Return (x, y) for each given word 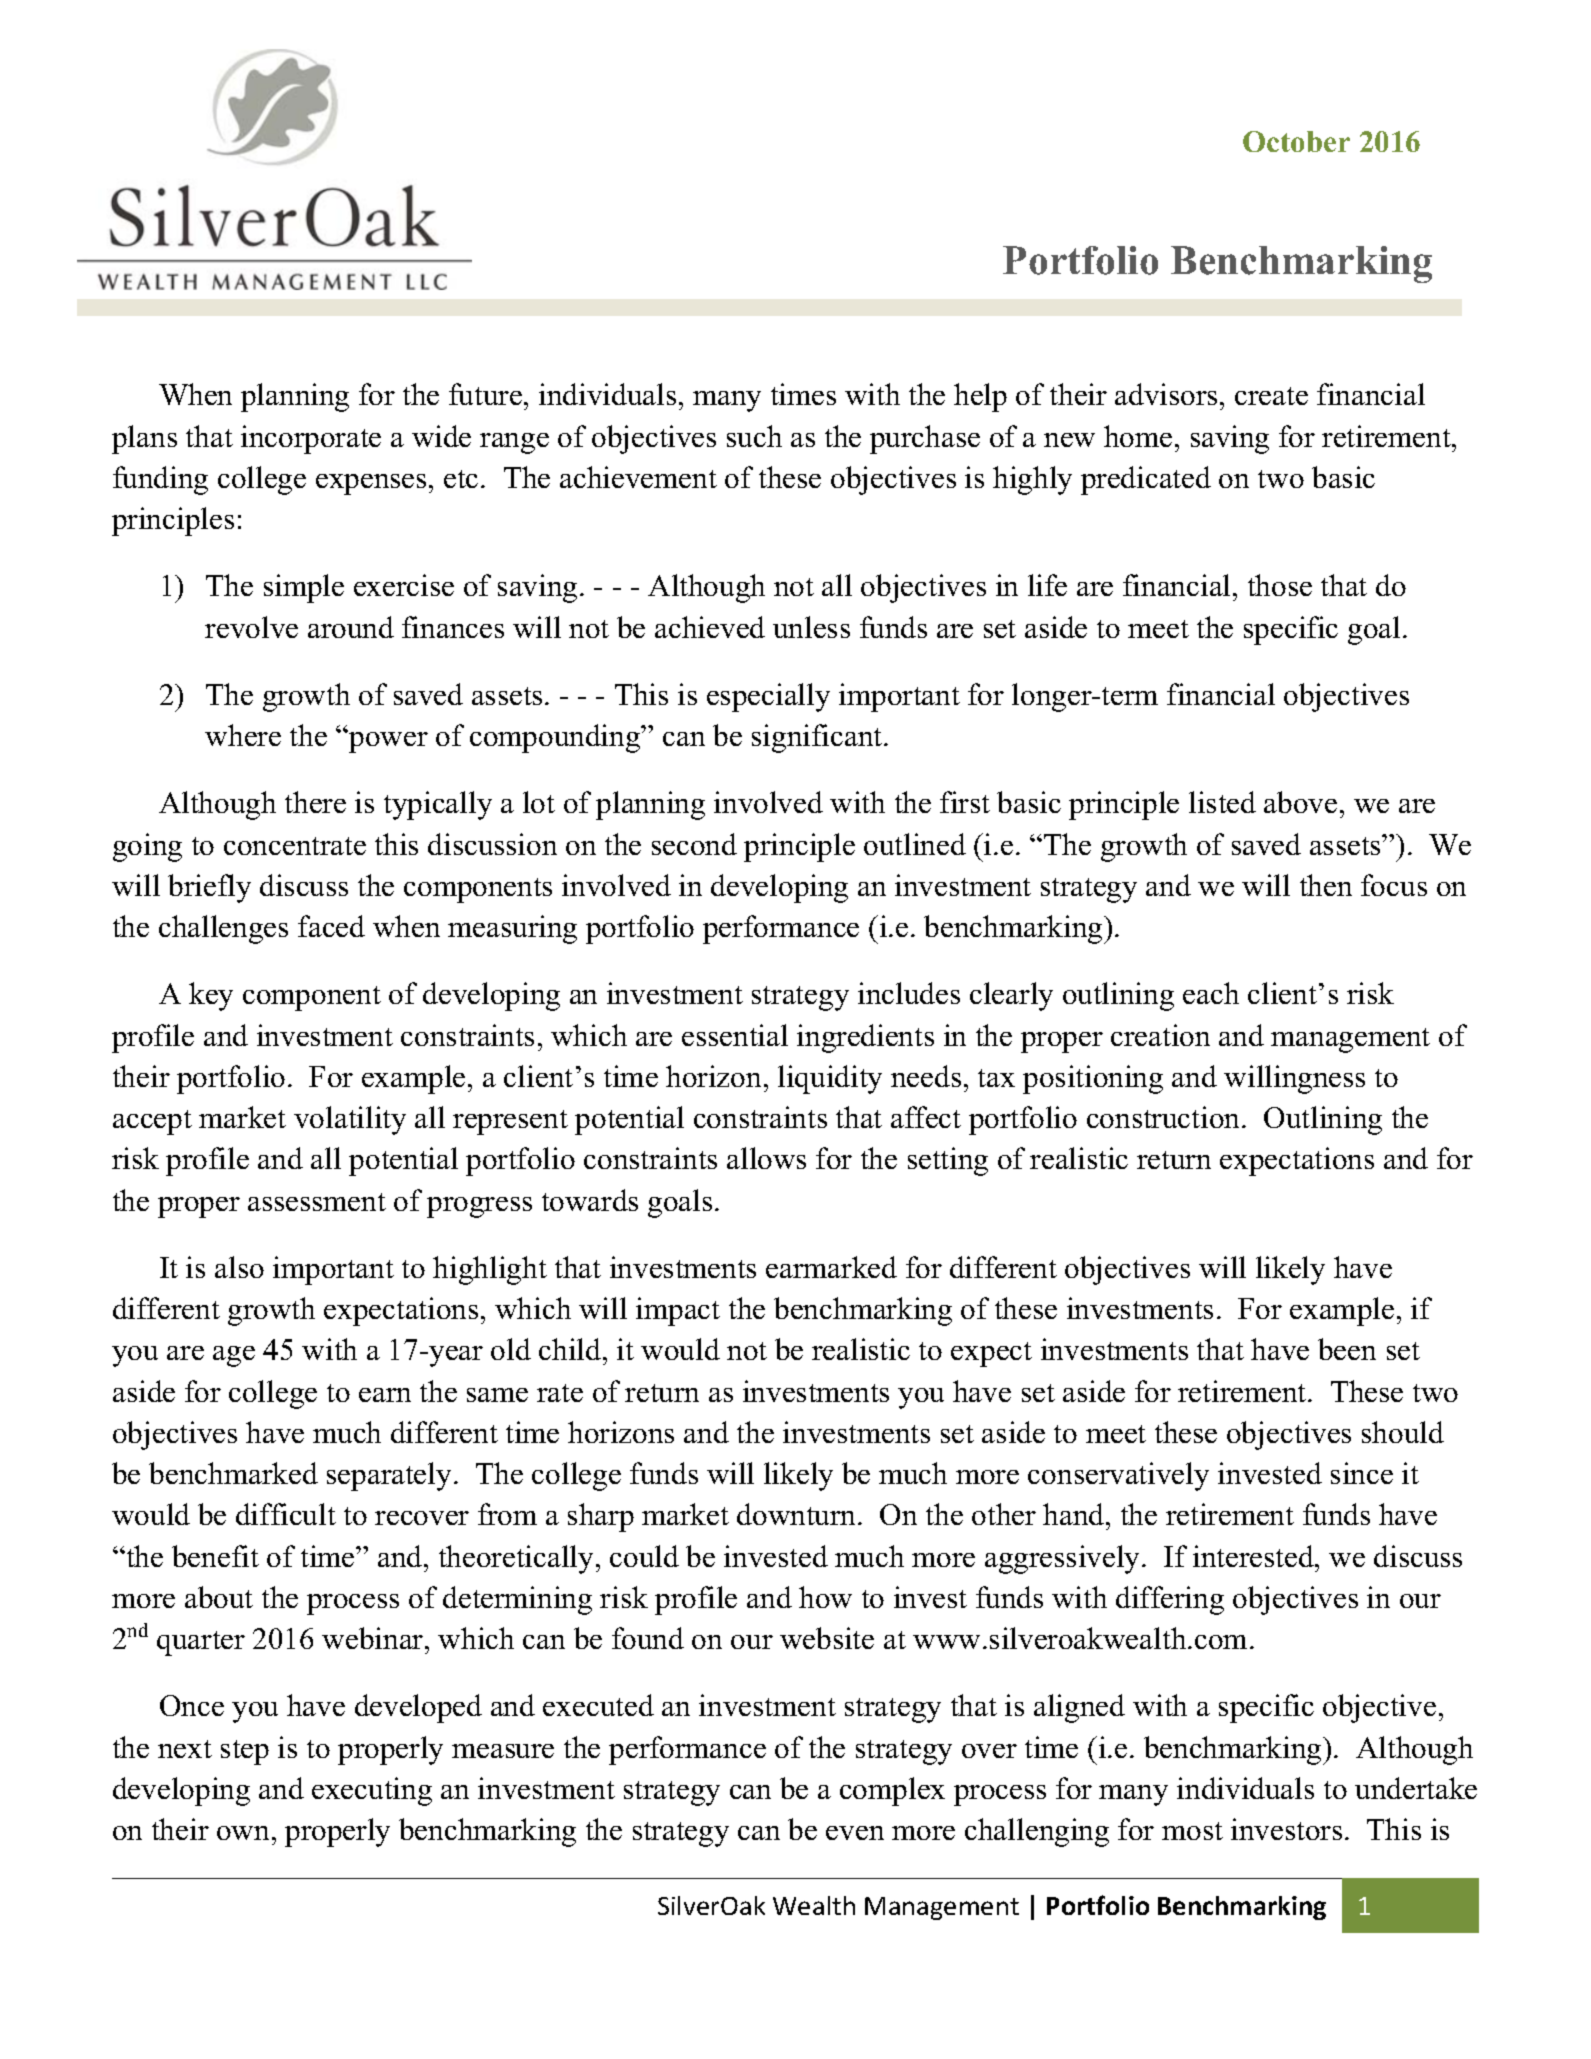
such (754, 436)
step (245, 1752)
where (243, 735)
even (855, 1833)
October (1296, 141)
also (239, 1267)
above (1300, 802)
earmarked (831, 1267)
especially (768, 697)
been (1347, 1349)
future (485, 394)
